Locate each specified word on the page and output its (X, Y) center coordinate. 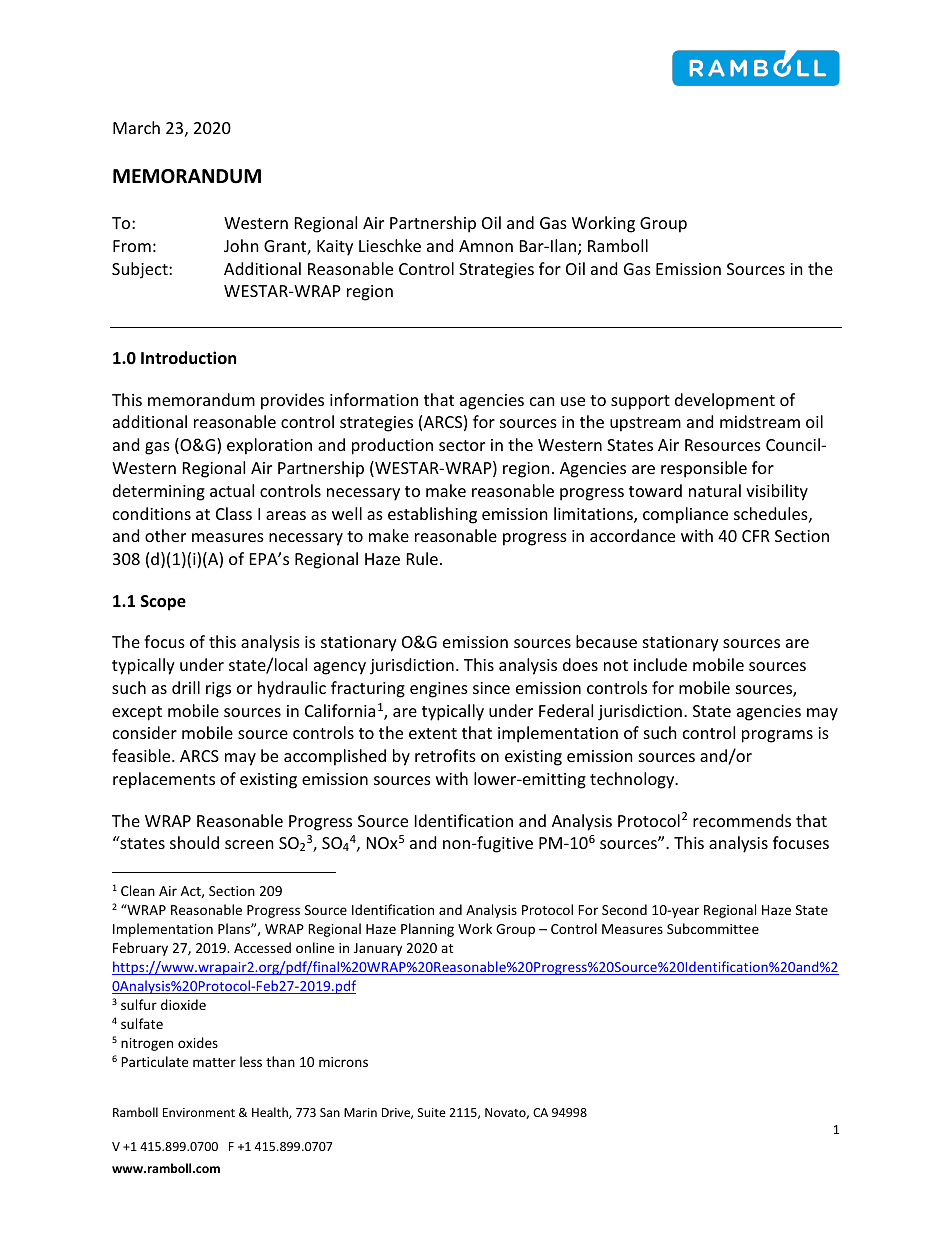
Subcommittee (713, 928)
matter (214, 1062)
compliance (685, 515)
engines (439, 690)
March (136, 127)
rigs (218, 690)
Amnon (486, 246)
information (374, 399)
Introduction (188, 358)
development (725, 401)
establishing (432, 515)
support (640, 402)
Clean (138, 890)
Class (234, 513)
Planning (427, 930)
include (660, 664)
